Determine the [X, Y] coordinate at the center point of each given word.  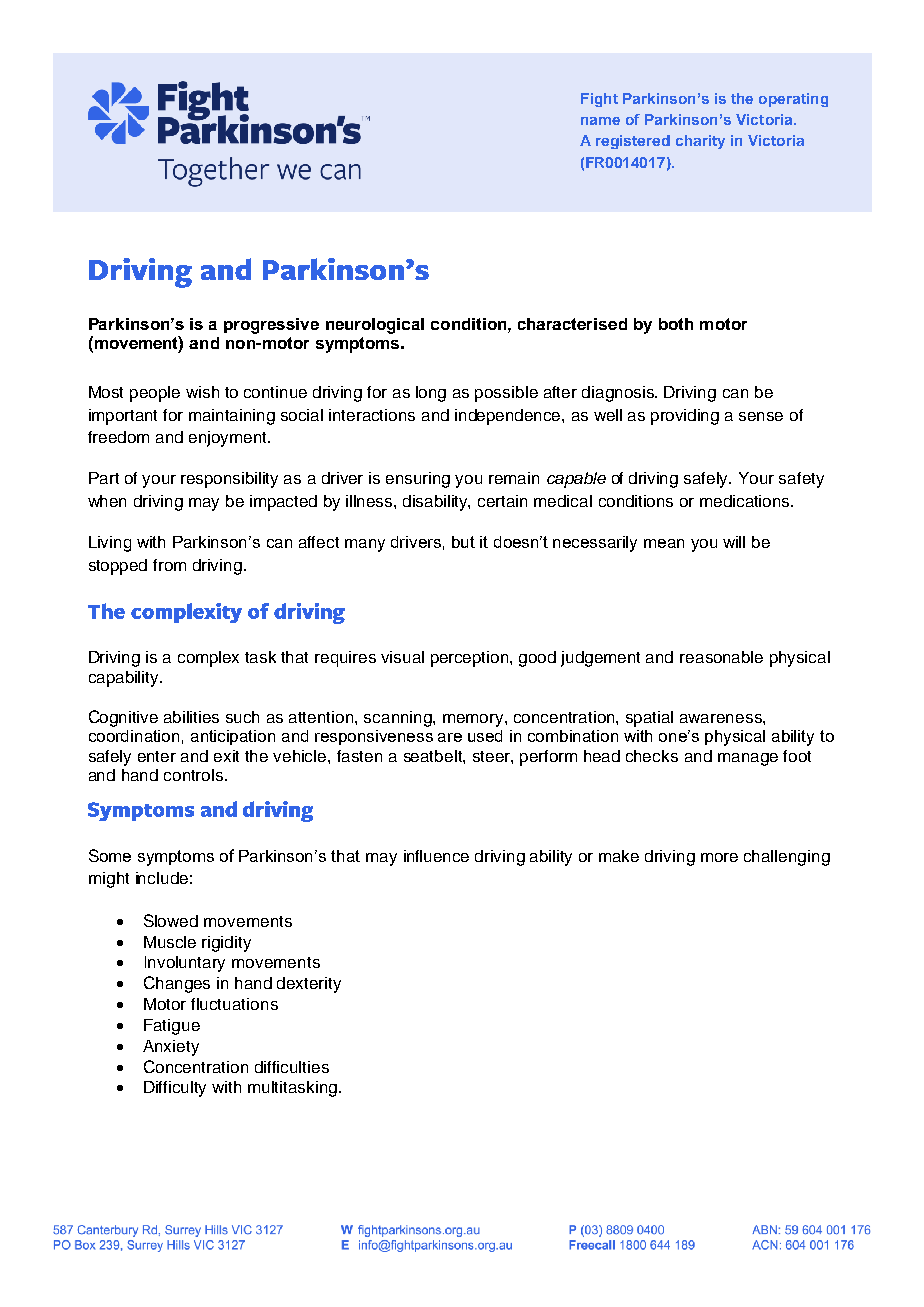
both [676, 324]
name [600, 121]
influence [436, 856]
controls [195, 775]
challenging [787, 858]
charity [700, 142]
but [463, 542]
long [431, 394]
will [734, 542]
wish [202, 392]
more [719, 857]
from [169, 565]
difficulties [292, 1067]
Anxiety [171, 1048]
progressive [271, 326]
